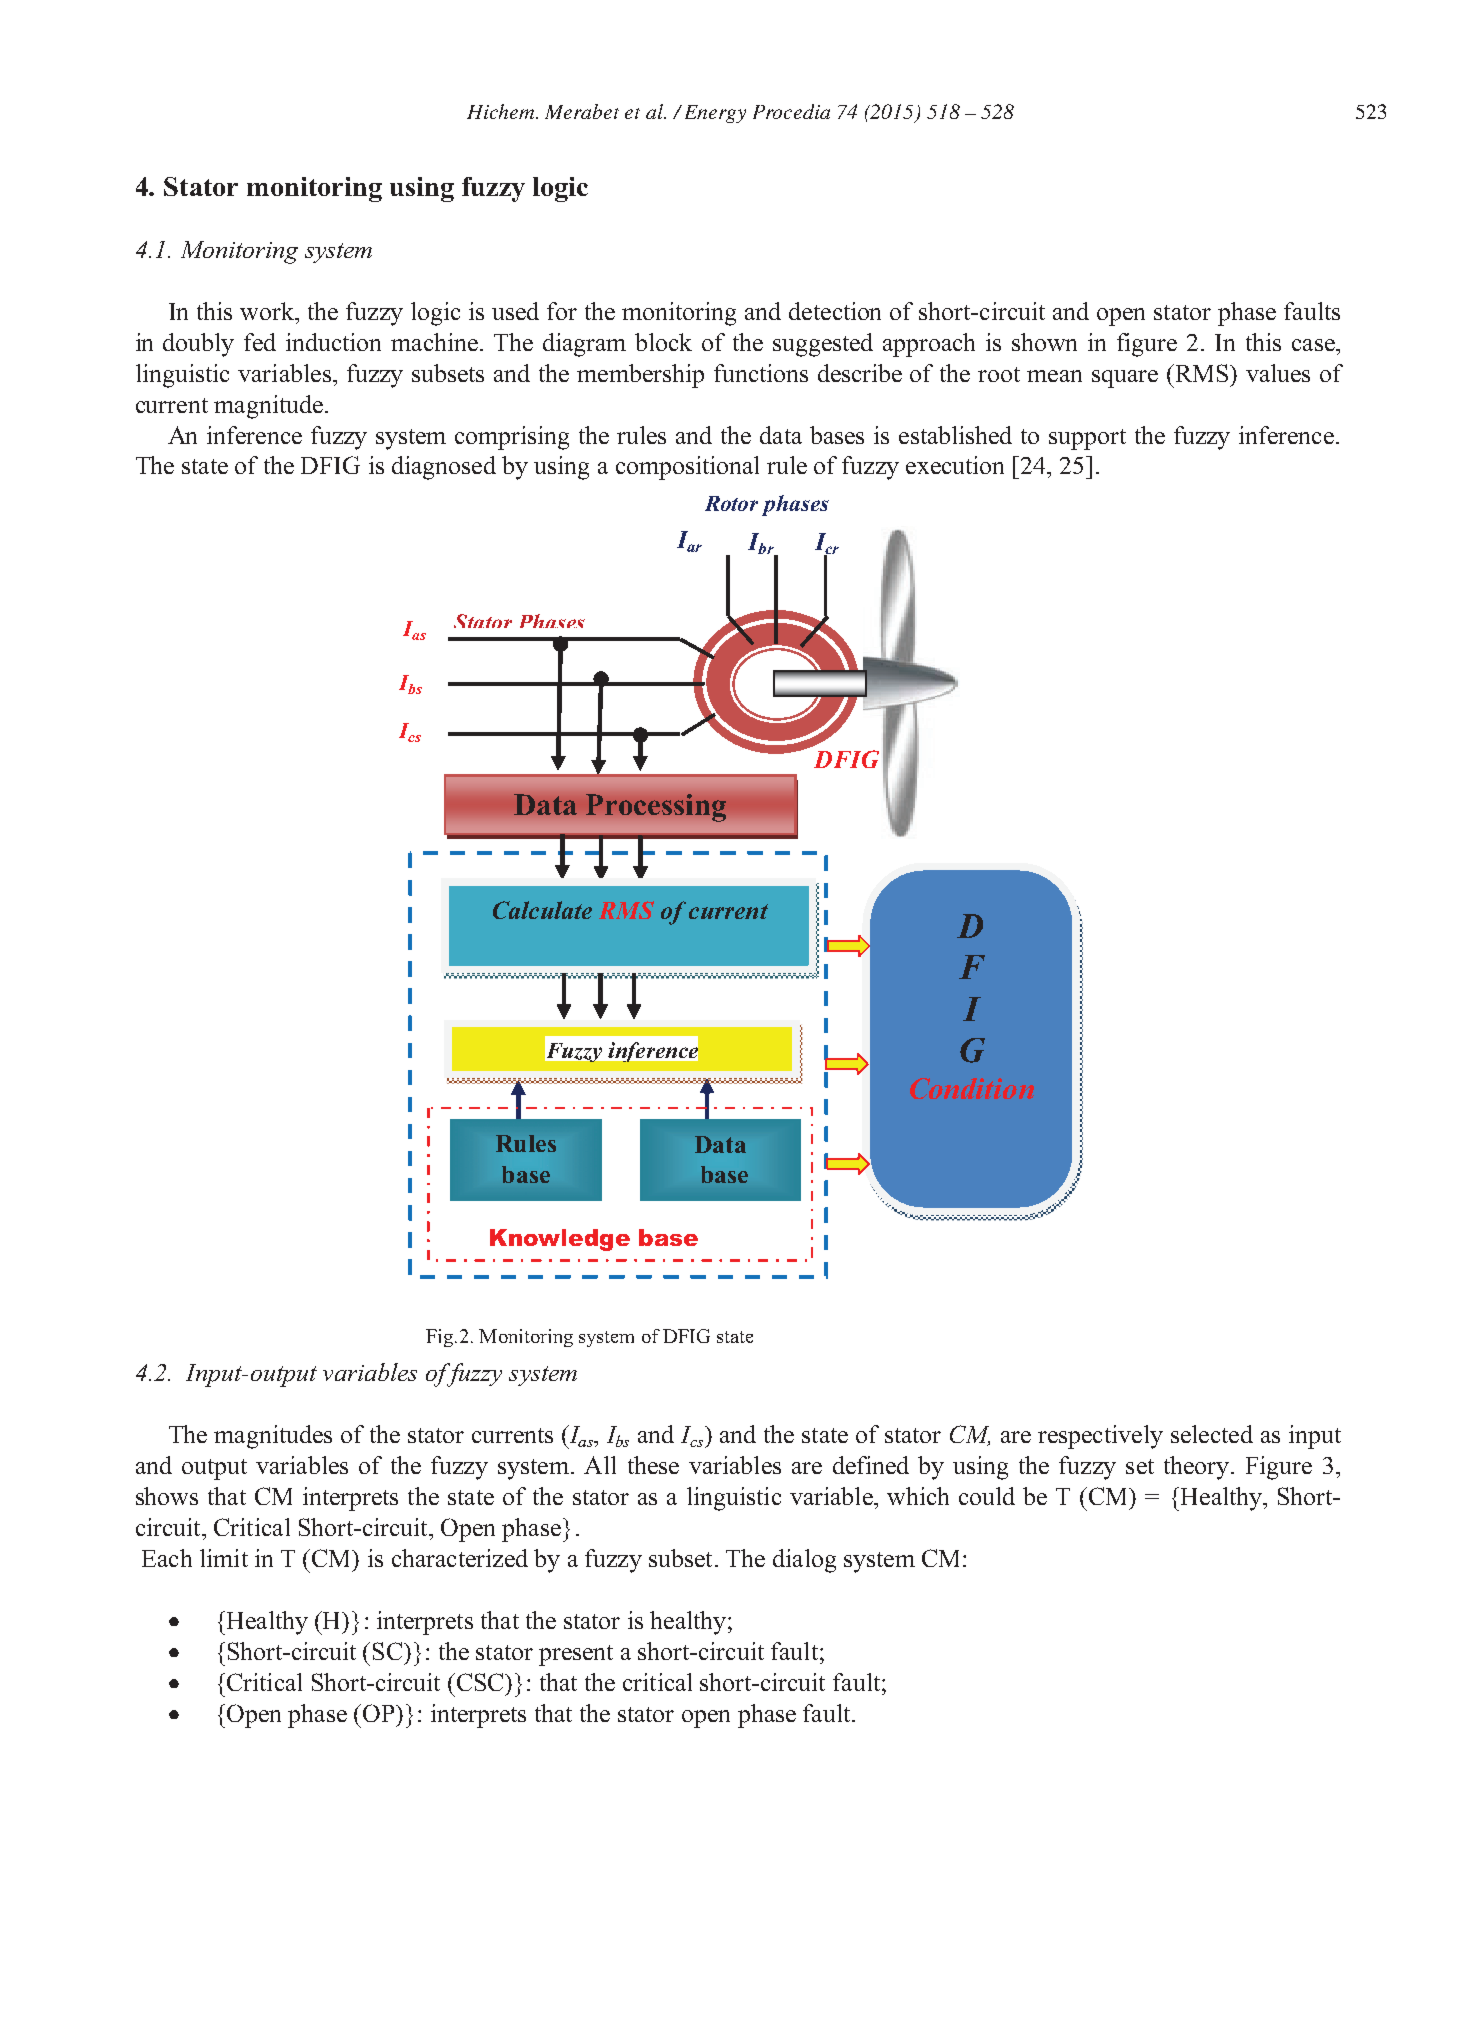  I want to click on Energy, so click(715, 114).
